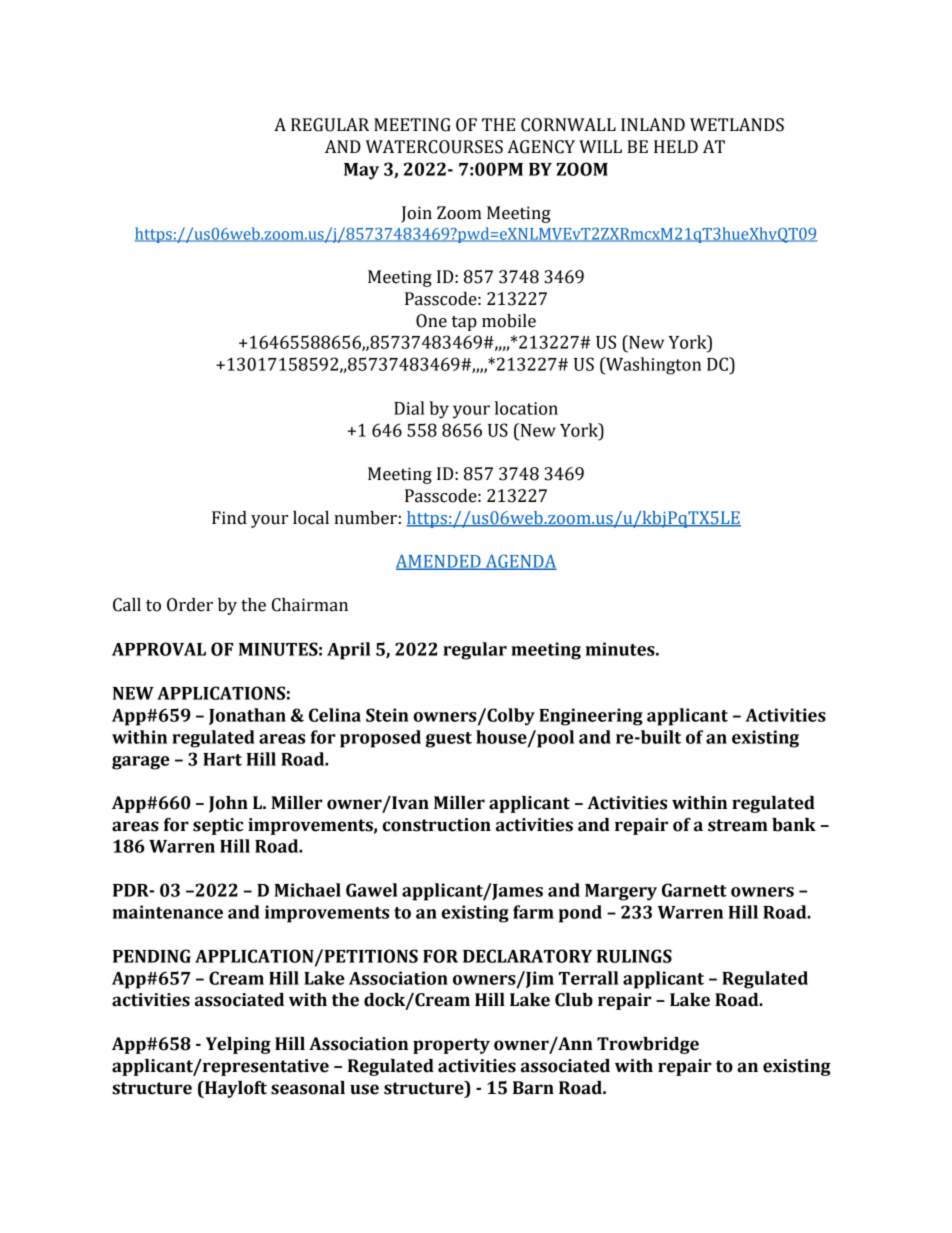  What do you see at coordinates (238, 1045) in the screenshot?
I see `Yelping` at bounding box center [238, 1045].
